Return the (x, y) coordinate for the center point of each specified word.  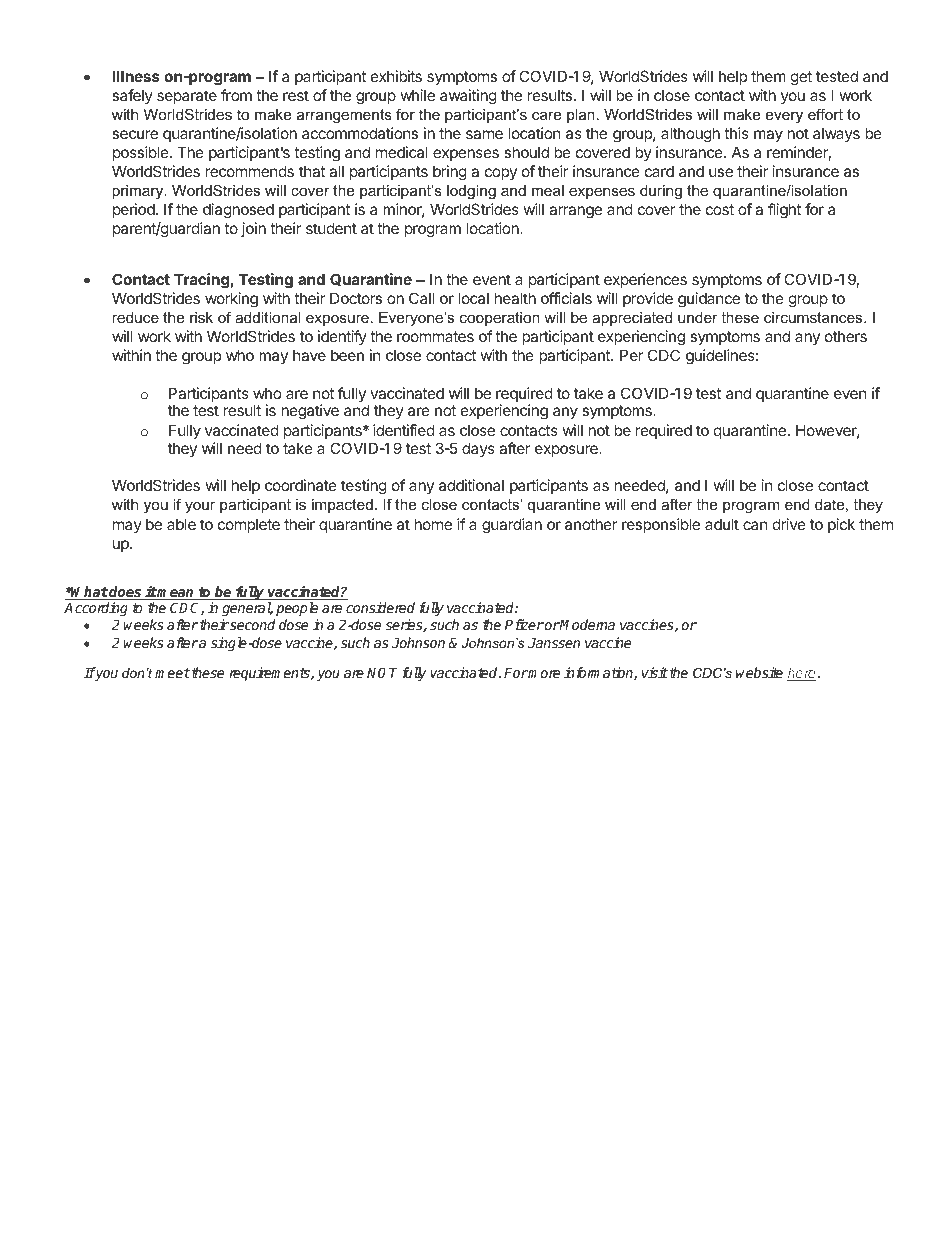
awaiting (468, 97)
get (801, 78)
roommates (435, 336)
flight (784, 211)
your (200, 507)
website (759, 672)
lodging (471, 192)
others (846, 336)
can (755, 525)
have (309, 355)
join (253, 229)
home (433, 524)
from (236, 95)
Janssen (554, 642)
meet (172, 673)
